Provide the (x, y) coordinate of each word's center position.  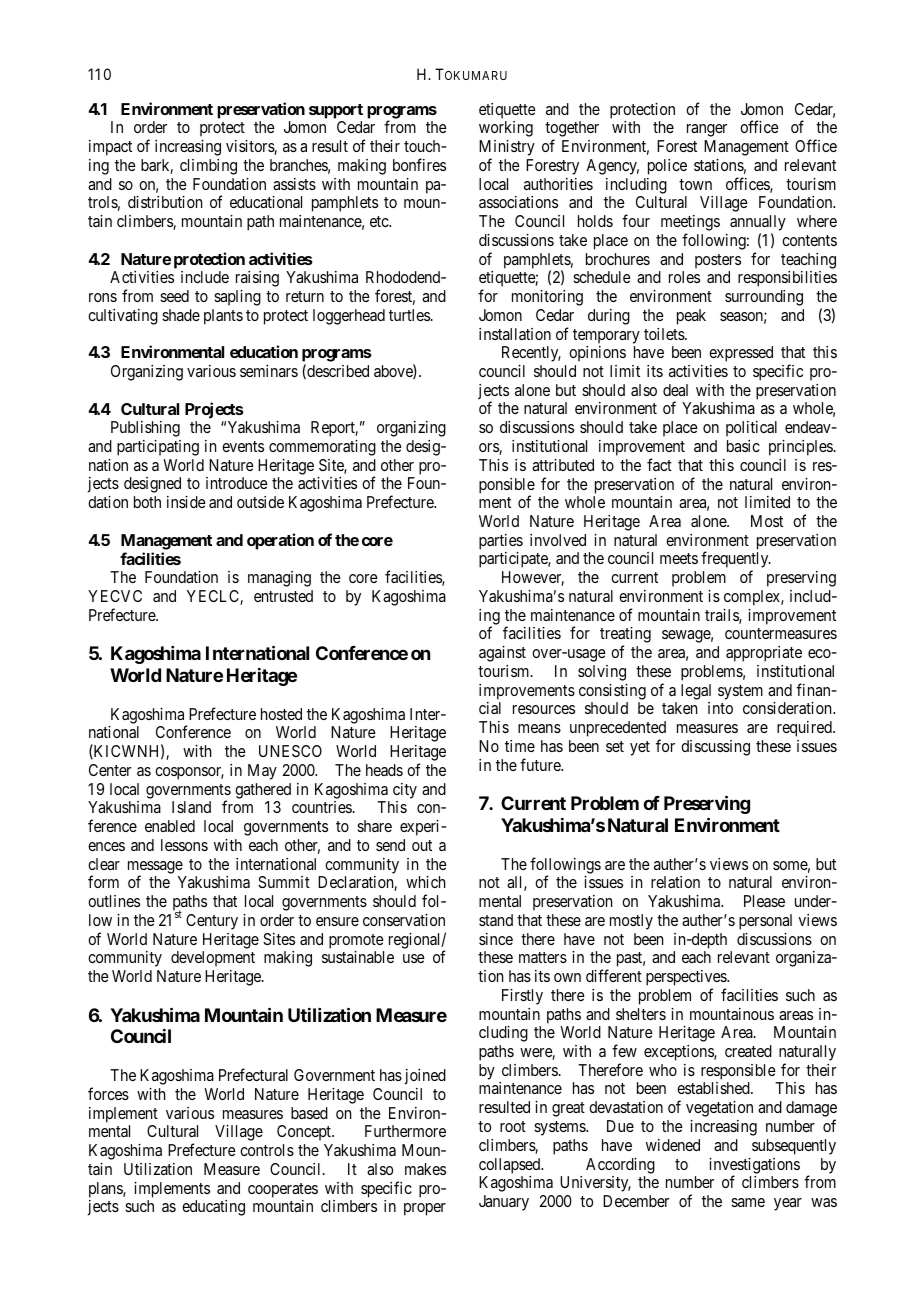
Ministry (507, 149)
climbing (208, 167)
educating (213, 1208)
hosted (281, 714)
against (502, 654)
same (748, 1202)
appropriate (764, 654)
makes (425, 1169)
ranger (707, 130)
